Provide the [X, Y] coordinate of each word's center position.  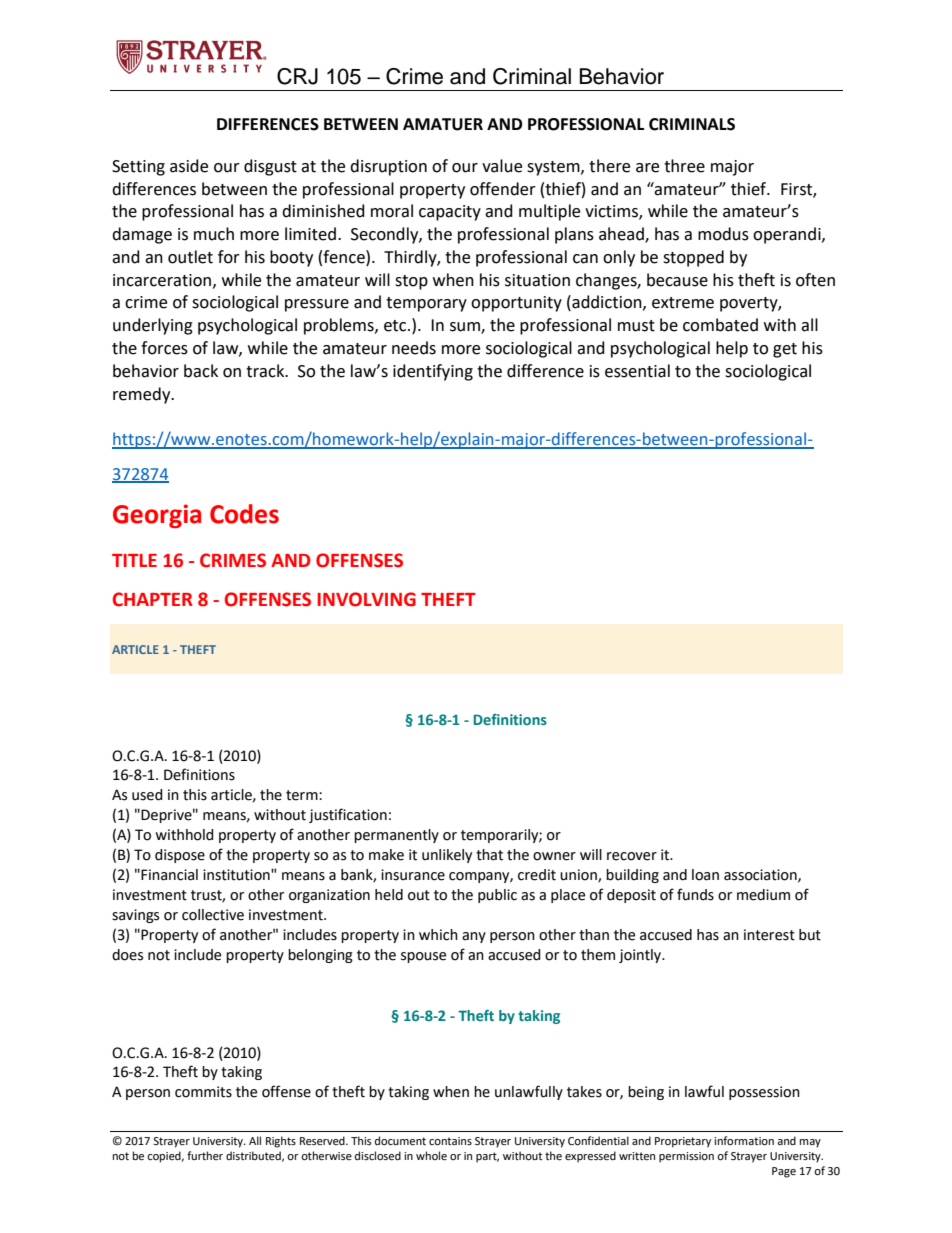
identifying [433, 372]
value [502, 166]
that [489, 855]
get [785, 350]
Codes [244, 514]
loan [705, 875]
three [684, 166]
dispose [180, 856]
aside [189, 166]
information [744, 1141]
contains [450, 1141]
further [205, 1155]
